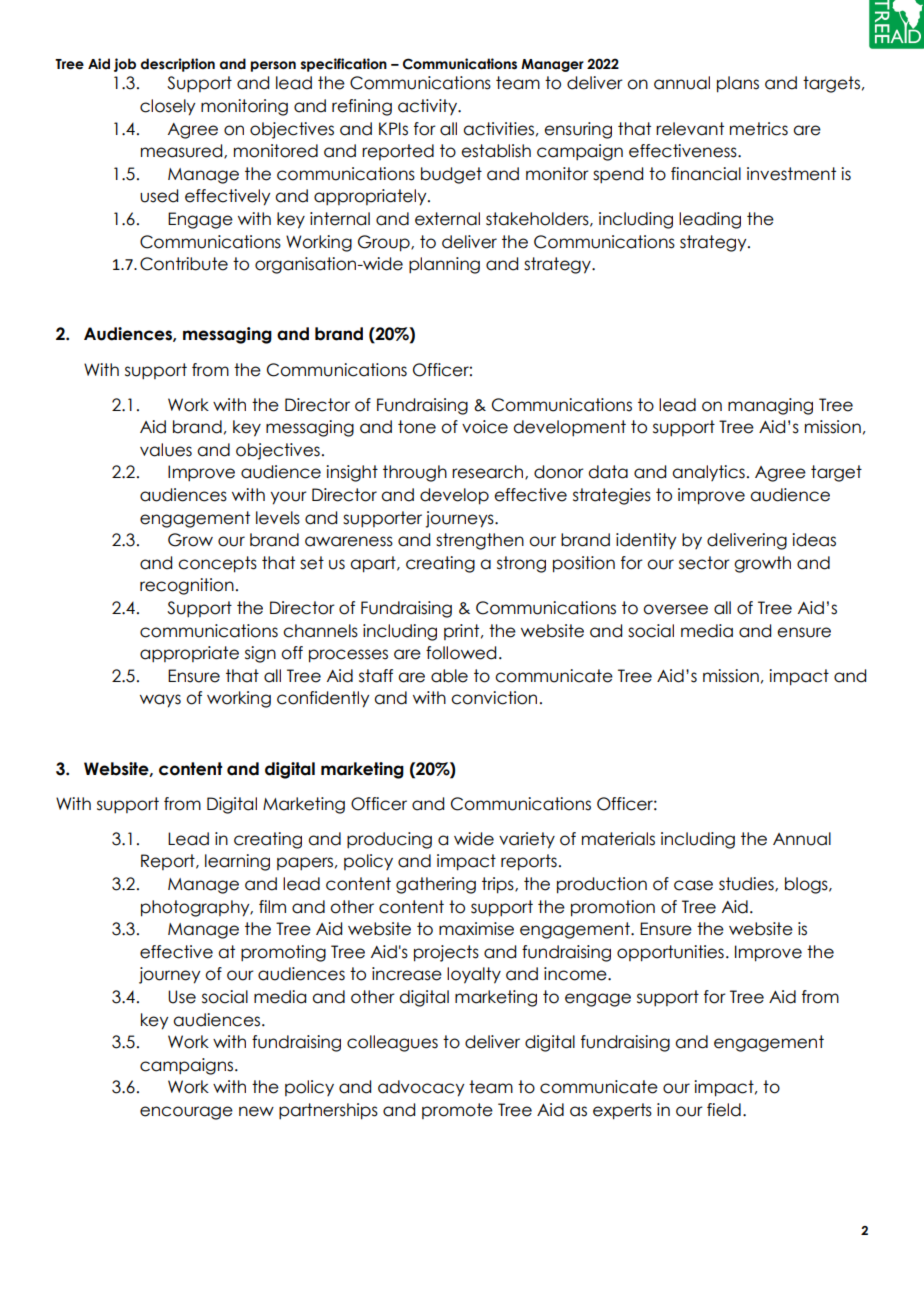 The width and height of the screenshot is (924, 1308). Describe the element at coordinates (494, 698) in the screenshot. I see `conviction` at that location.
